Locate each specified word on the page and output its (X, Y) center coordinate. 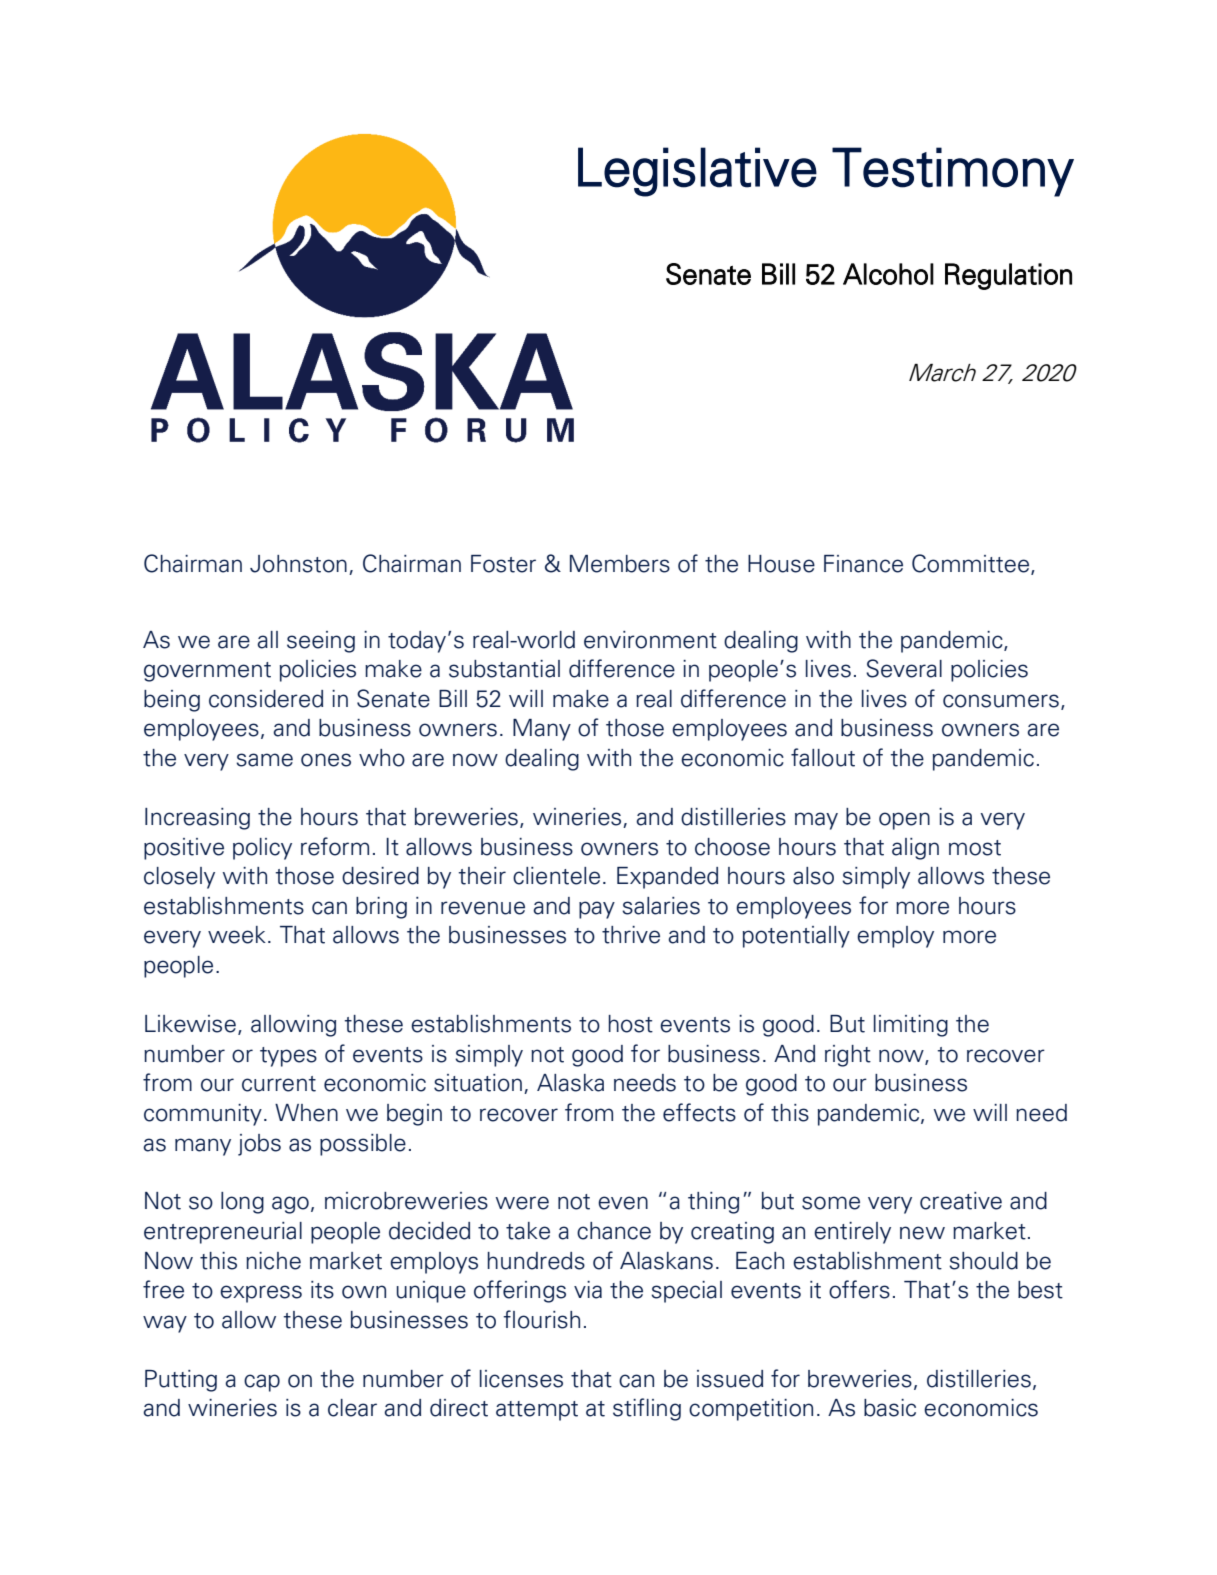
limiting (911, 1026)
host (630, 1024)
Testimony (953, 172)
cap (262, 1383)
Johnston (298, 564)
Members (620, 564)
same (264, 760)
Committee (972, 564)
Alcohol (888, 274)
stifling (647, 1409)
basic (890, 1408)
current (279, 1084)
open (904, 821)
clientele (556, 876)
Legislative (697, 172)
